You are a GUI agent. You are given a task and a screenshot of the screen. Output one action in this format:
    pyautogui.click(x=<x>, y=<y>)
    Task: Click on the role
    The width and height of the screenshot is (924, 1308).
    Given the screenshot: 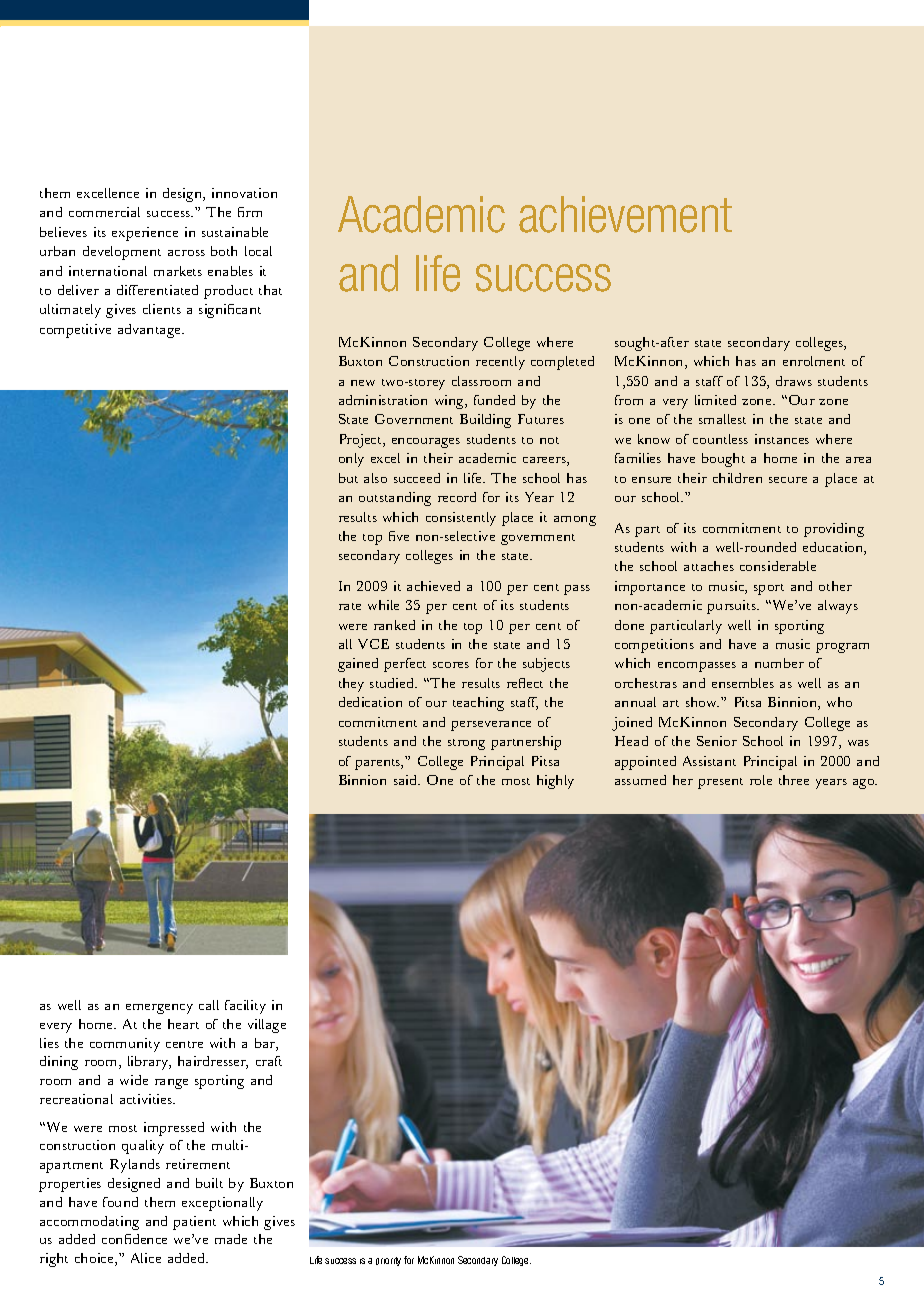 What is the action you would take?
    pyautogui.click(x=761, y=780)
